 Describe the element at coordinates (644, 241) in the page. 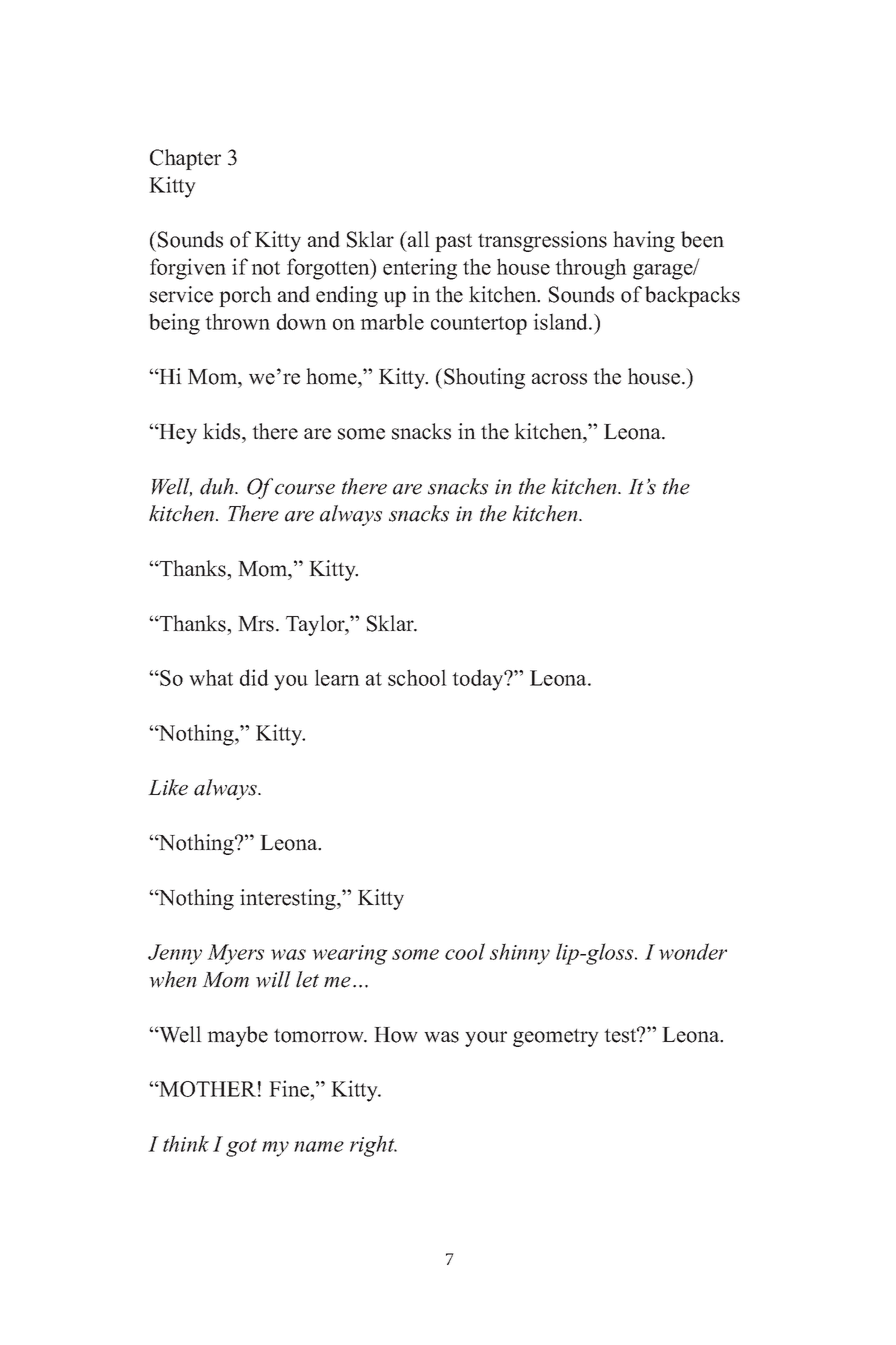

I see `having` at that location.
